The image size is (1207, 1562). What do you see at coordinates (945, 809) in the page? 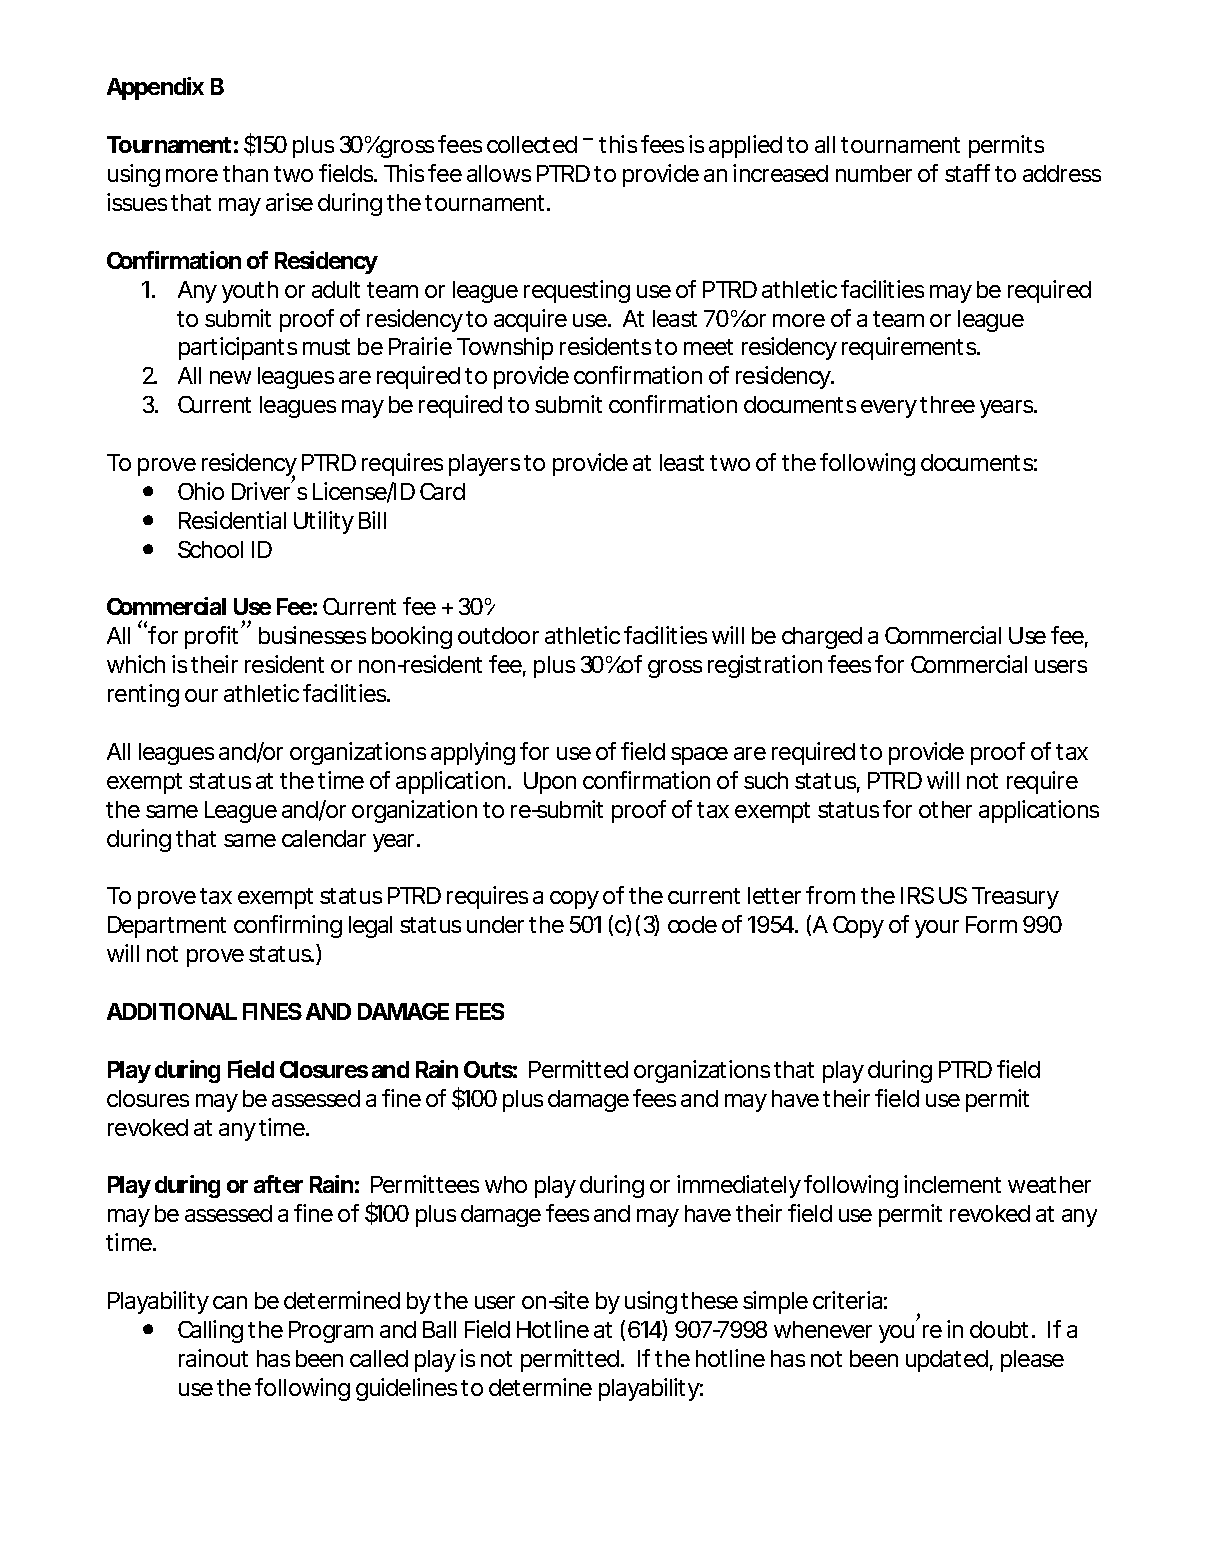
I see `other` at bounding box center [945, 809].
